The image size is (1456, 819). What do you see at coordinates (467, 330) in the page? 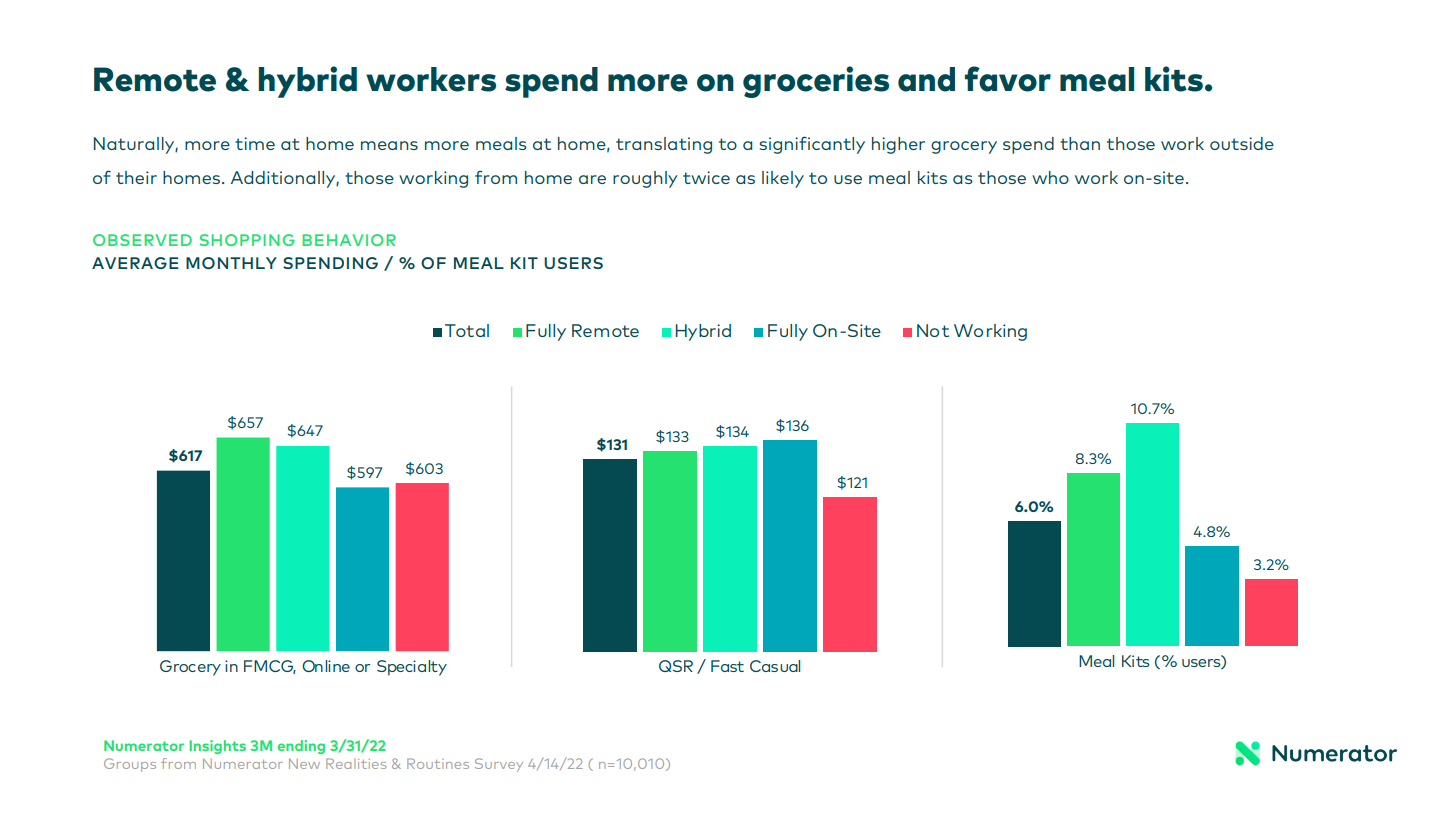
I see `Total` at bounding box center [467, 330].
